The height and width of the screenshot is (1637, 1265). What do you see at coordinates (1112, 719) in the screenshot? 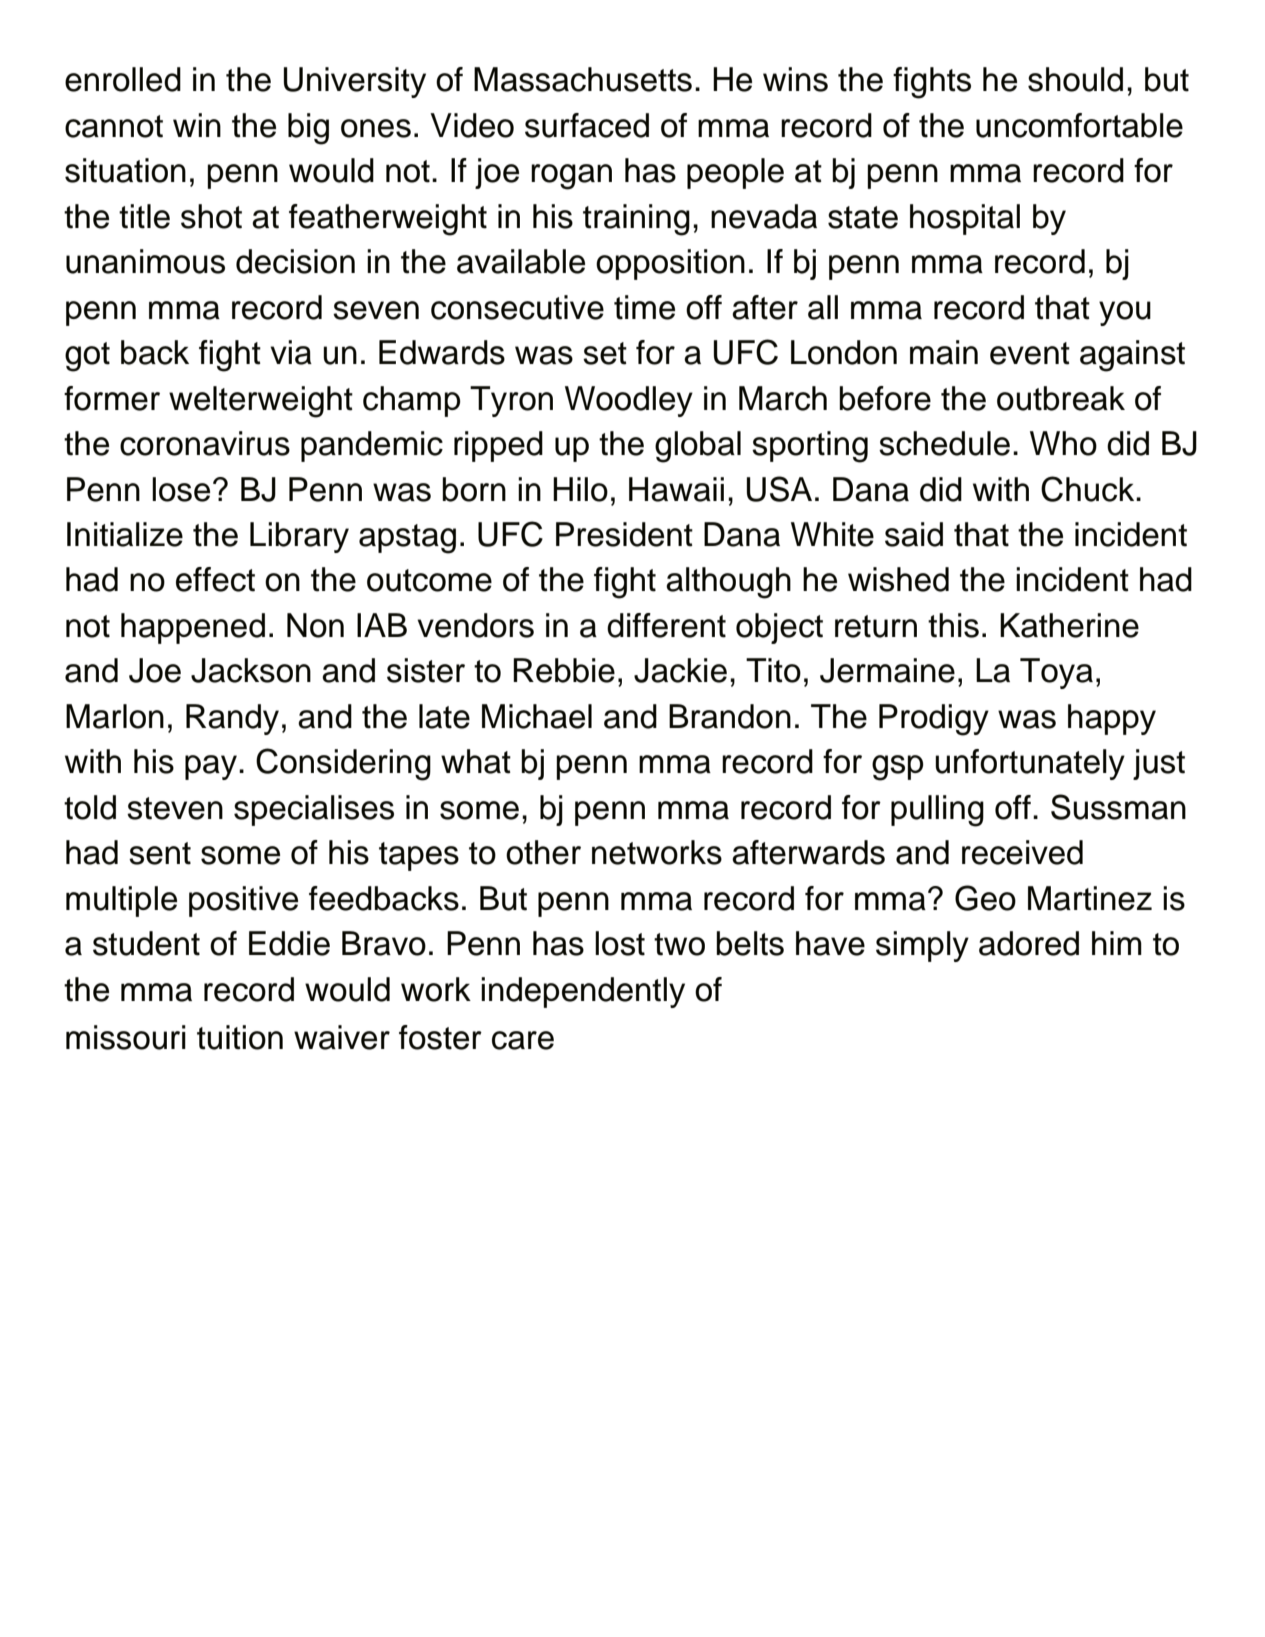
I see `happy` at bounding box center [1112, 719].
